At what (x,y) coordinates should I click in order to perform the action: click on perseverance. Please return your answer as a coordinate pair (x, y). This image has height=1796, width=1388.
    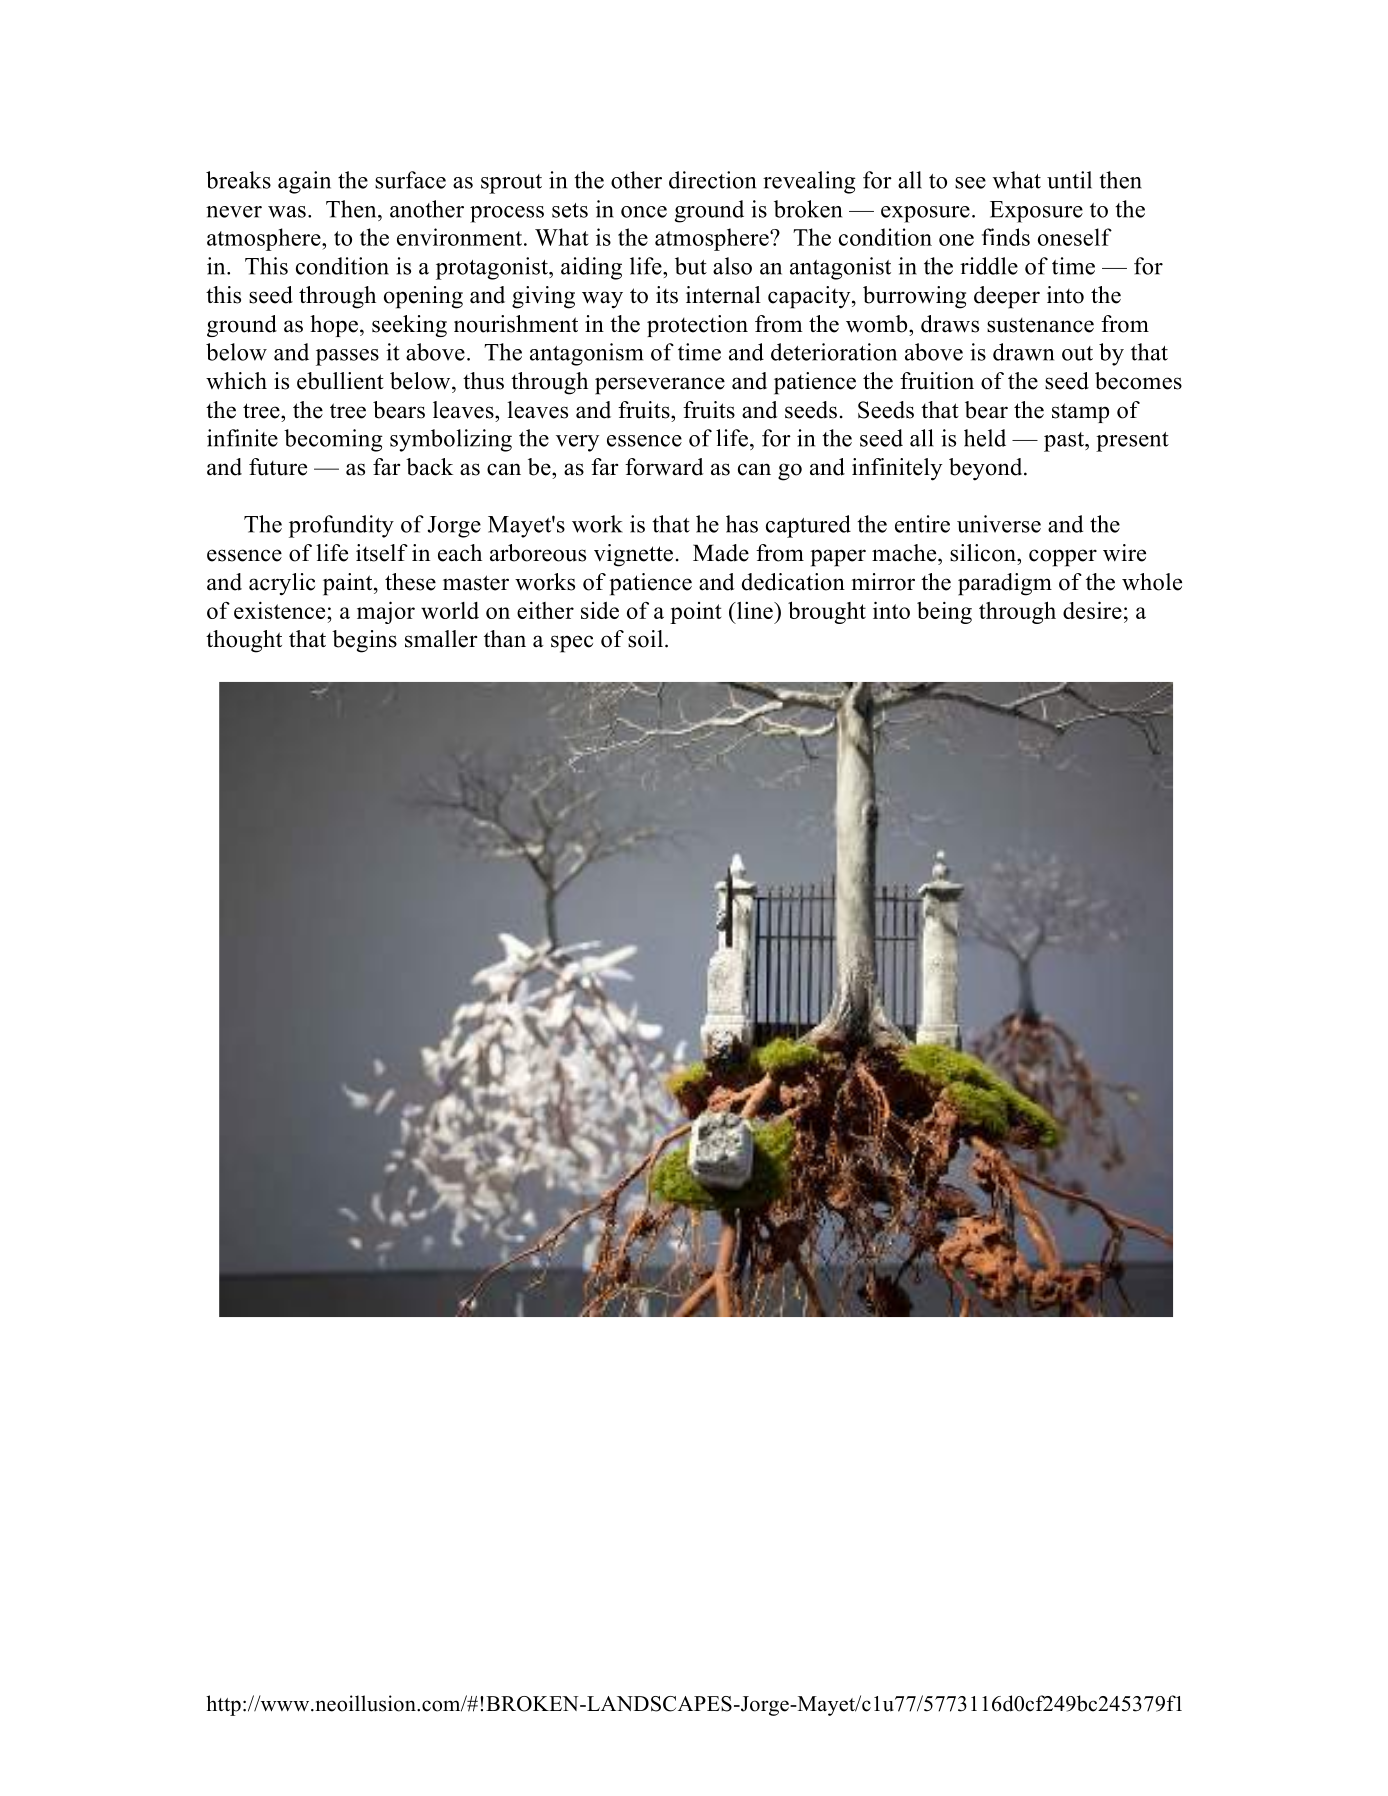
    Looking at the image, I should click on (660, 386).
